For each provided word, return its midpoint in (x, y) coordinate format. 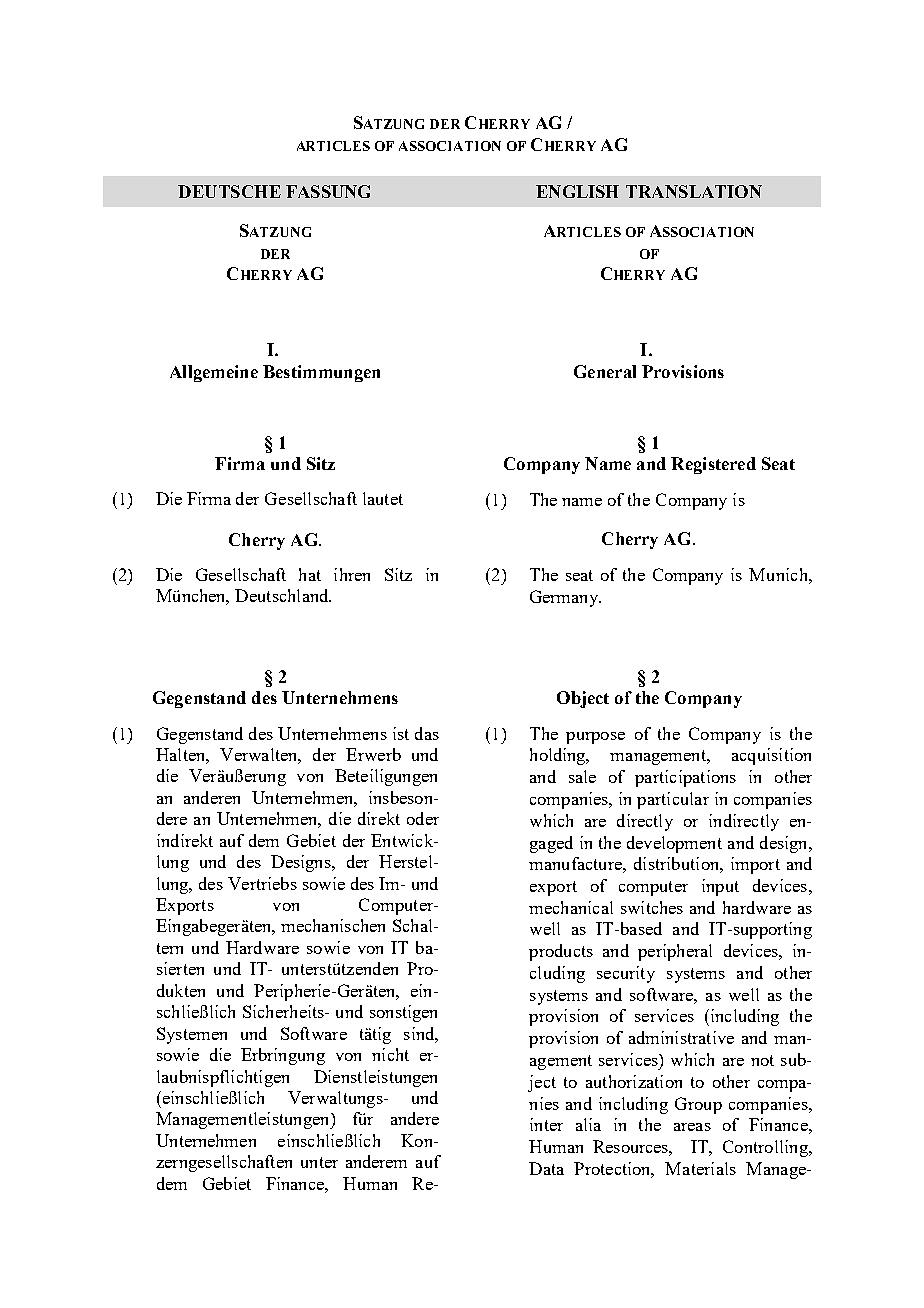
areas (692, 1127)
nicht (390, 1054)
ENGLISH (577, 191)
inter (546, 1124)
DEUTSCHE (229, 191)
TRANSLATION (694, 191)
